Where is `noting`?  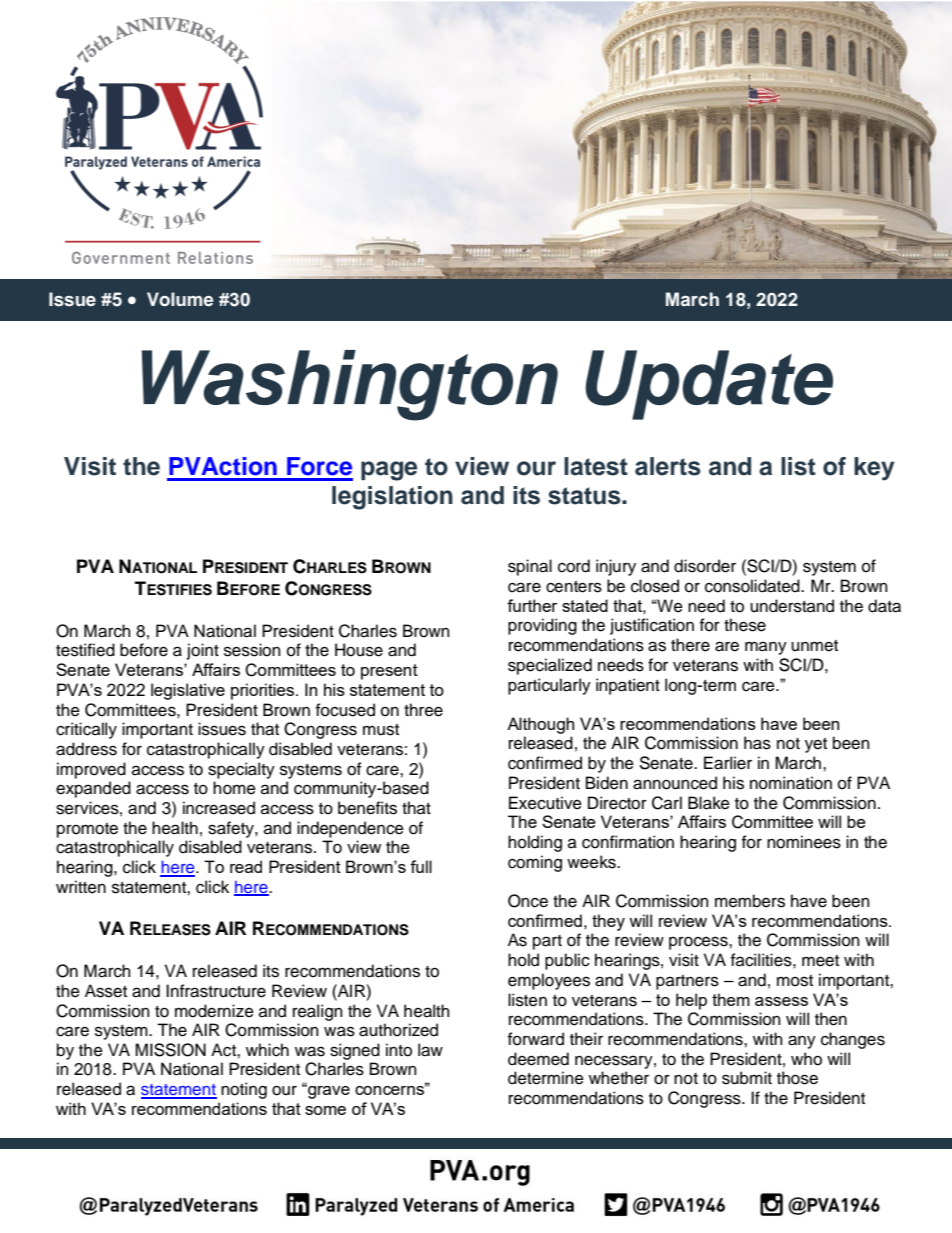 noting is located at coordinates (244, 1090).
